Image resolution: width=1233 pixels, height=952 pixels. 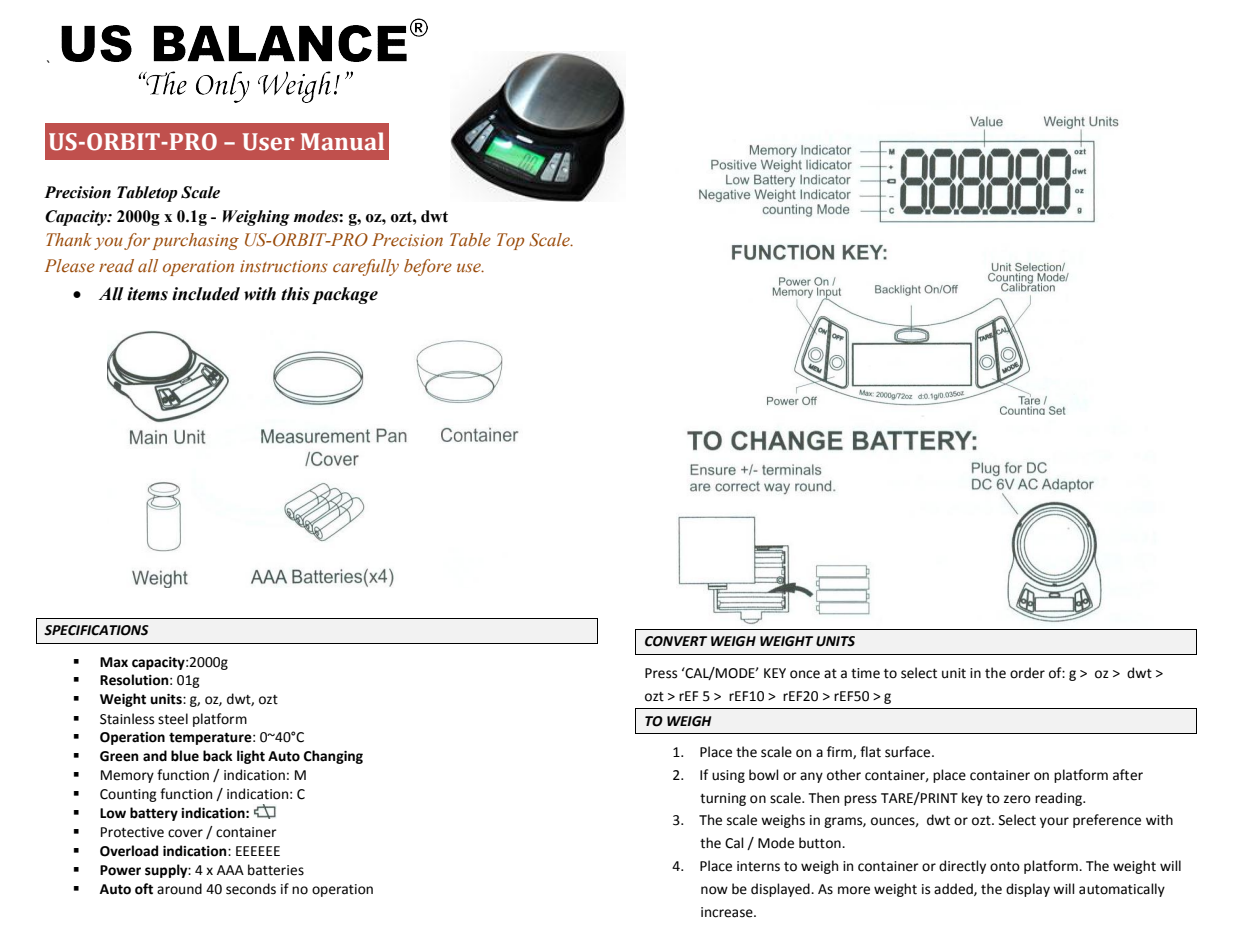 I want to click on included, so click(x=206, y=294).
